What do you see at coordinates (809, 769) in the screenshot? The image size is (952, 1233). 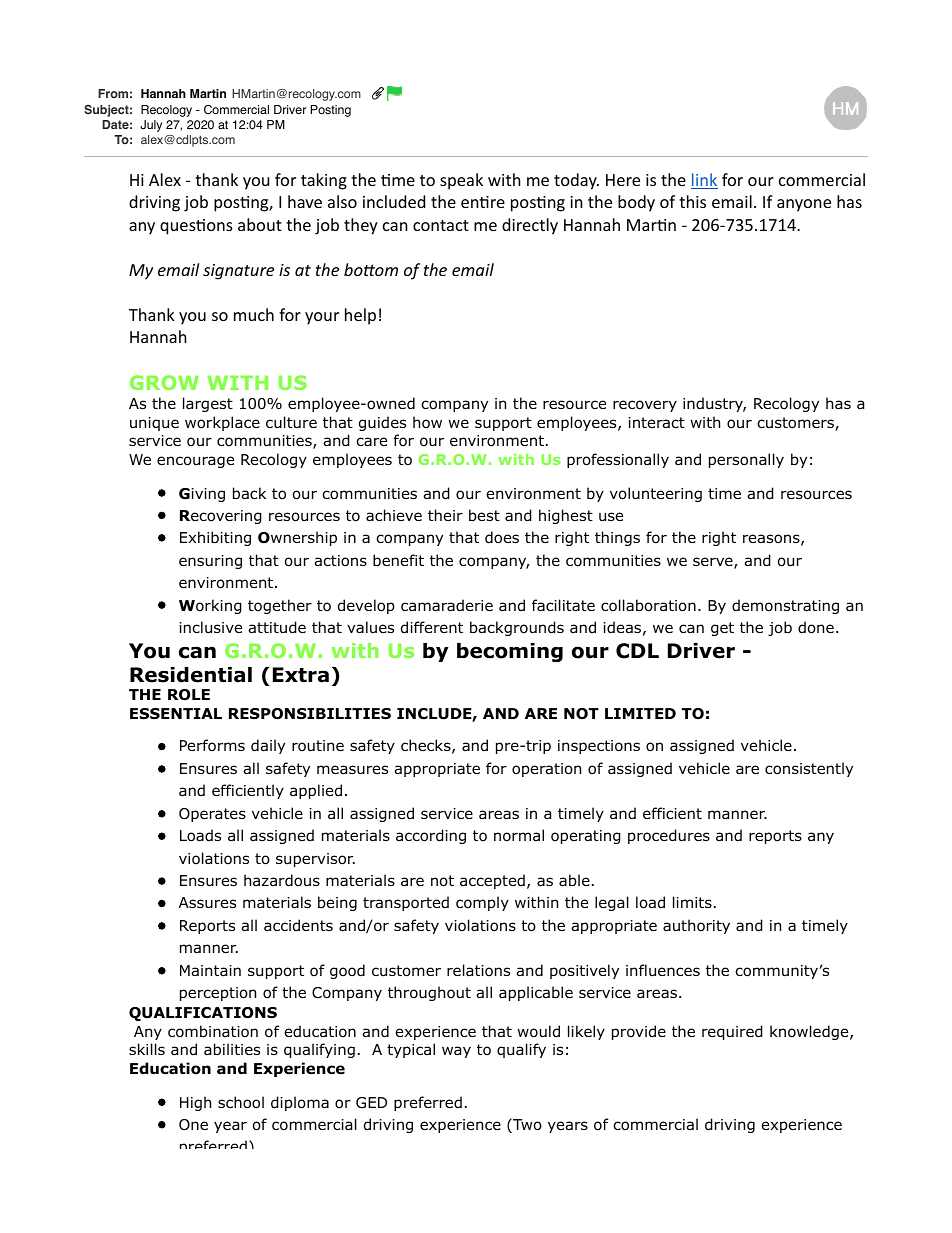 I see `consistently` at bounding box center [809, 769].
